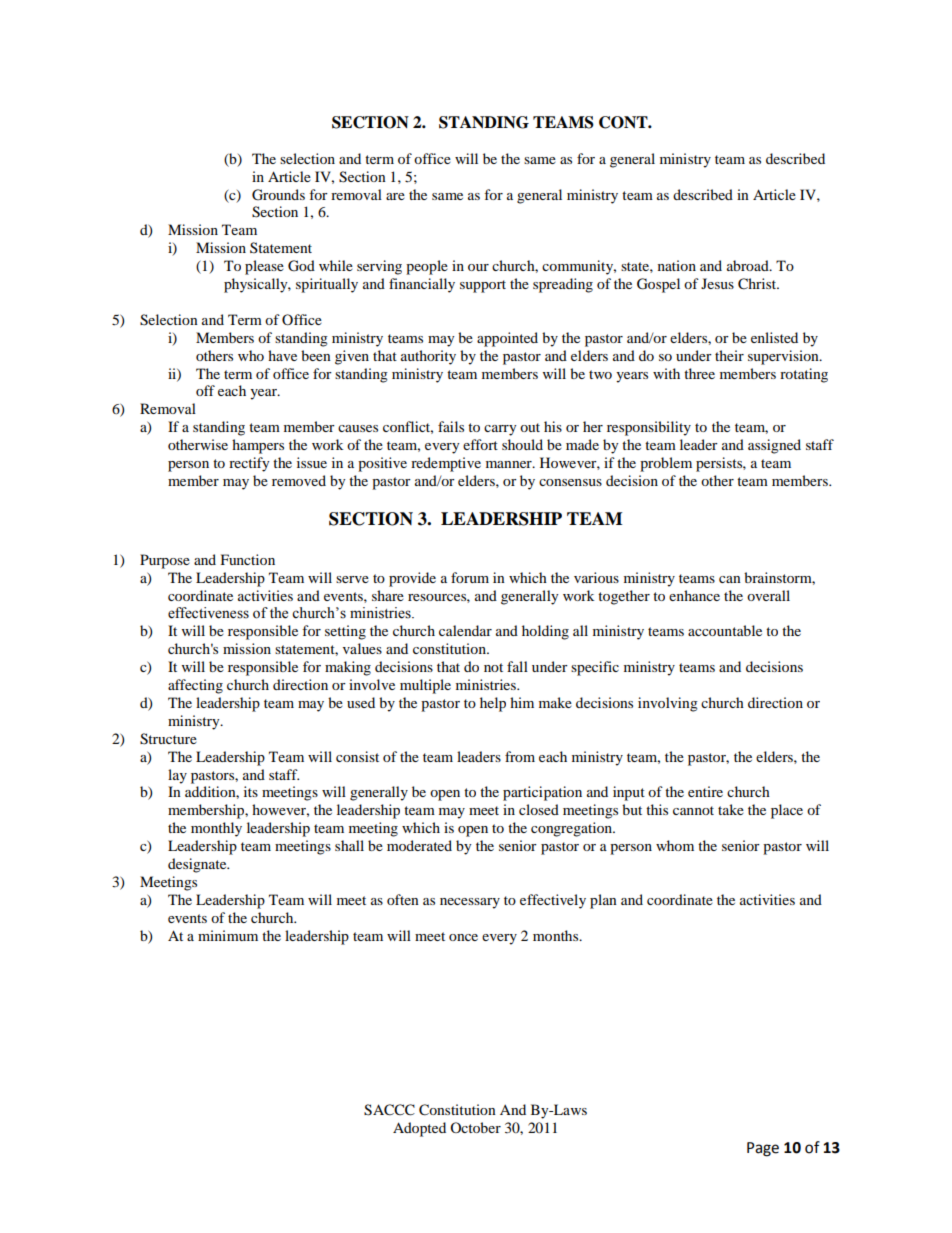 This screenshot has width=952, height=1233. Describe the element at coordinates (278, 195) in the screenshot. I see `Grounds` at that location.
